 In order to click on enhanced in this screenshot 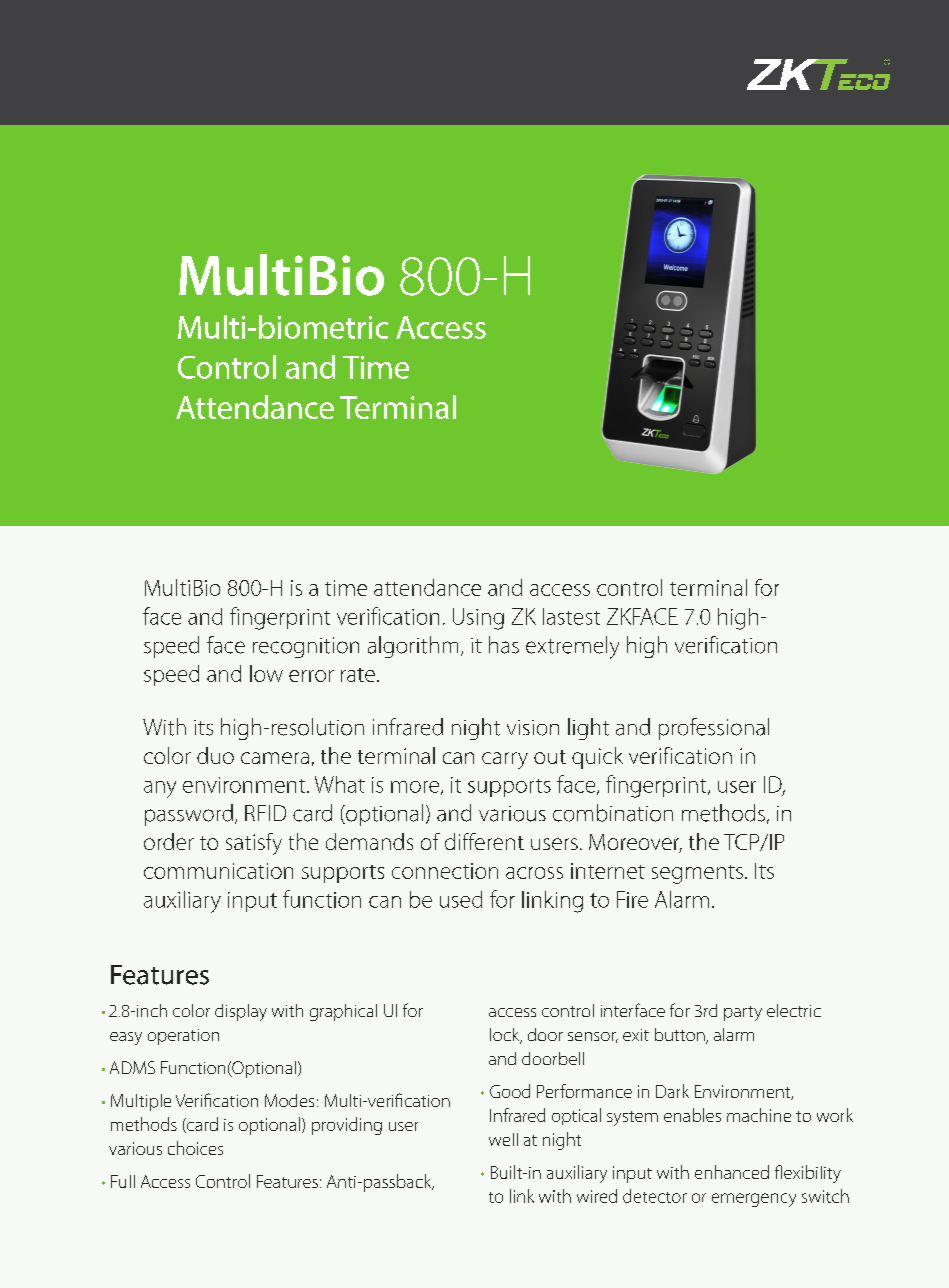, I will do `click(732, 1172)`.
